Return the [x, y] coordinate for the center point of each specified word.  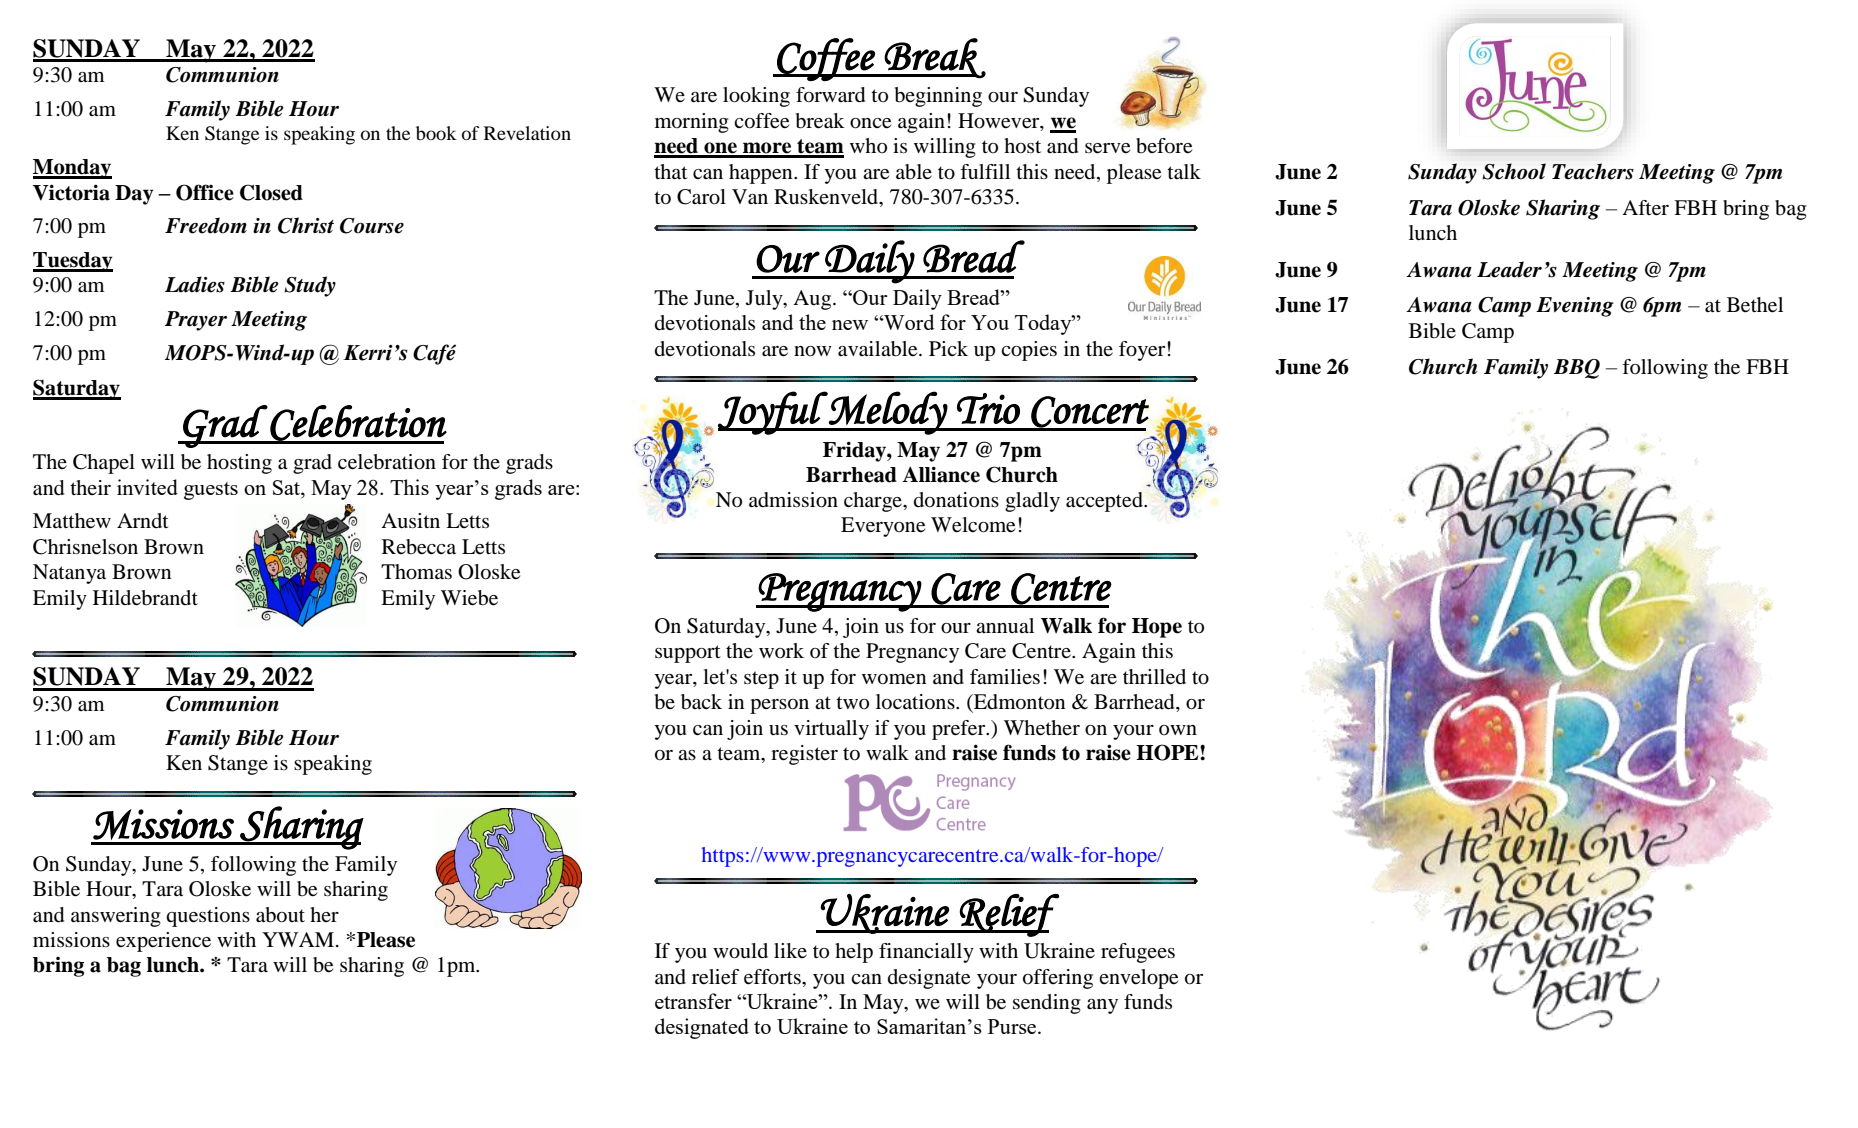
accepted [1105, 502]
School [1514, 171]
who [868, 146]
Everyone [883, 527]
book [436, 133]
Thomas [416, 572]
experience [163, 942]
